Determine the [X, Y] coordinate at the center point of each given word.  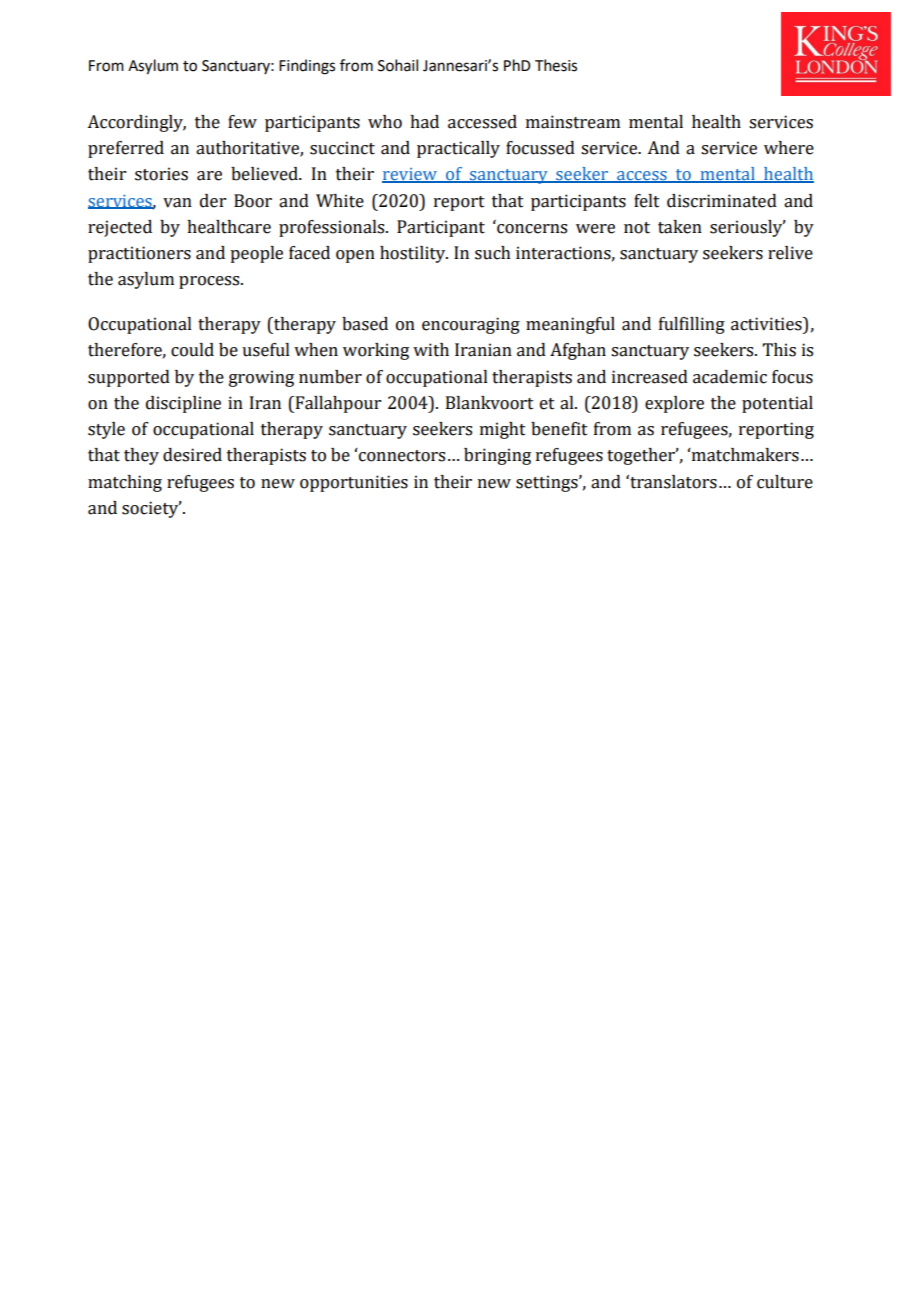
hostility [414, 254]
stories [161, 174]
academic [730, 377]
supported [129, 378]
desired [192, 455]
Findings [307, 67]
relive [790, 253]
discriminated [722, 201]
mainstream [573, 122]
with [431, 350]
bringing [497, 456]
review [410, 175]
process [210, 282]
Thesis [556, 65]
